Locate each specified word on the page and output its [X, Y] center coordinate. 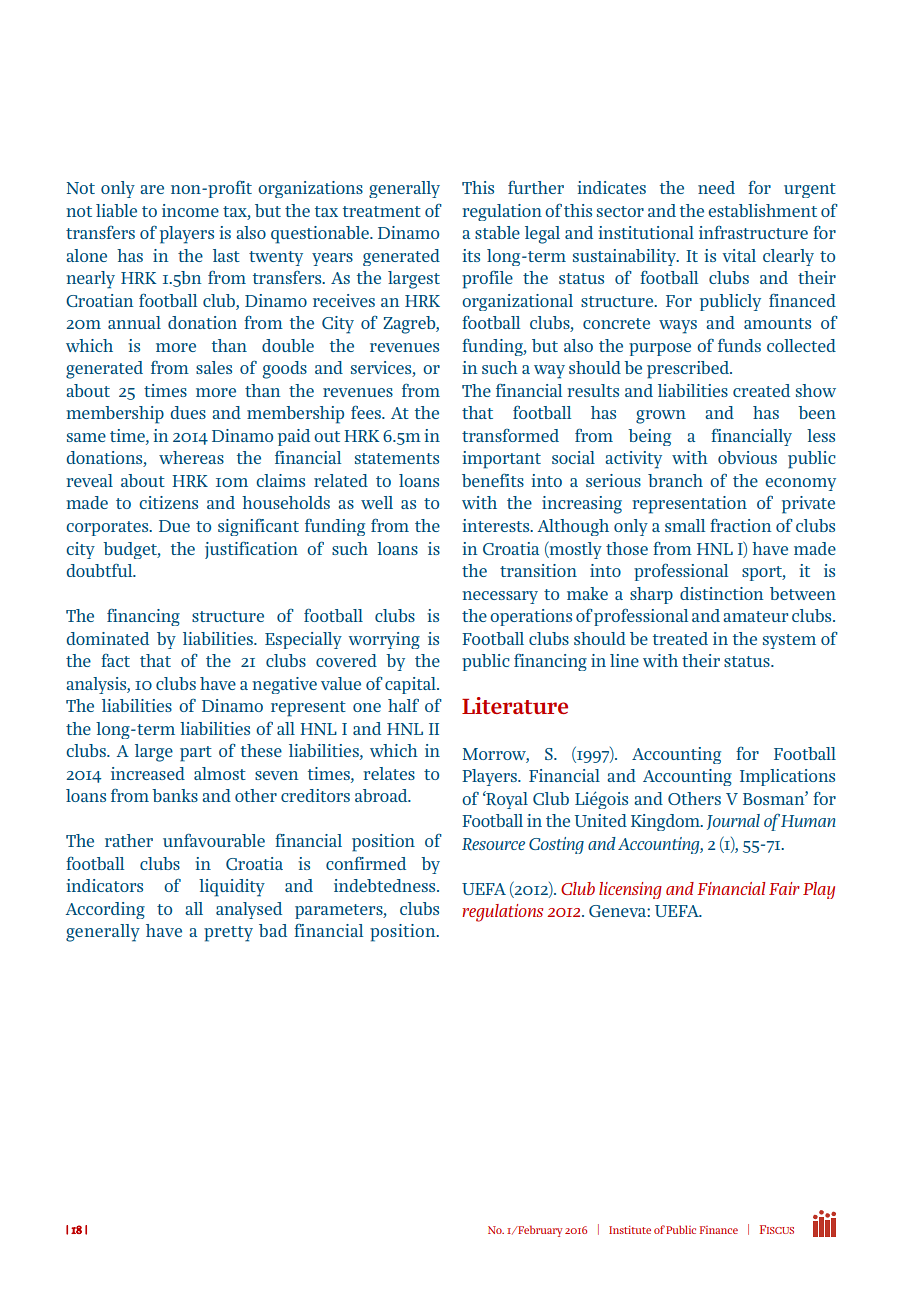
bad [273, 930]
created [761, 390]
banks [175, 795]
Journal [733, 822]
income [190, 210]
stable [497, 232]
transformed [510, 435]
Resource [493, 844]
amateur [755, 616]
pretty [228, 934]
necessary [500, 597]
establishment [762, 210]
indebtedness [386, 885]
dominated [108, 638]
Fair [784, 888]
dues [188, 412]
